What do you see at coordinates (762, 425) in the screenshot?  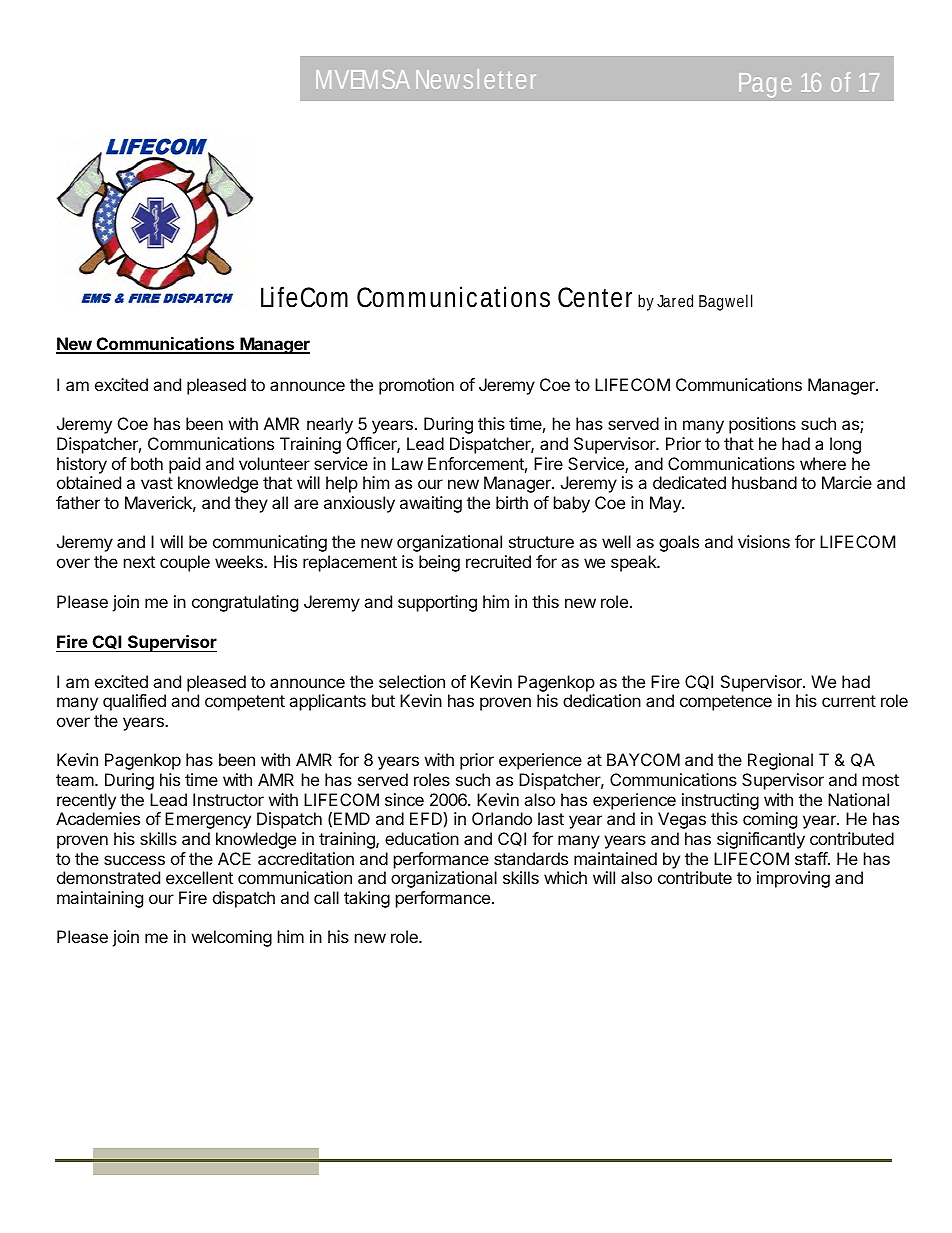 I see `positions` at bounding box center [762, 425].
